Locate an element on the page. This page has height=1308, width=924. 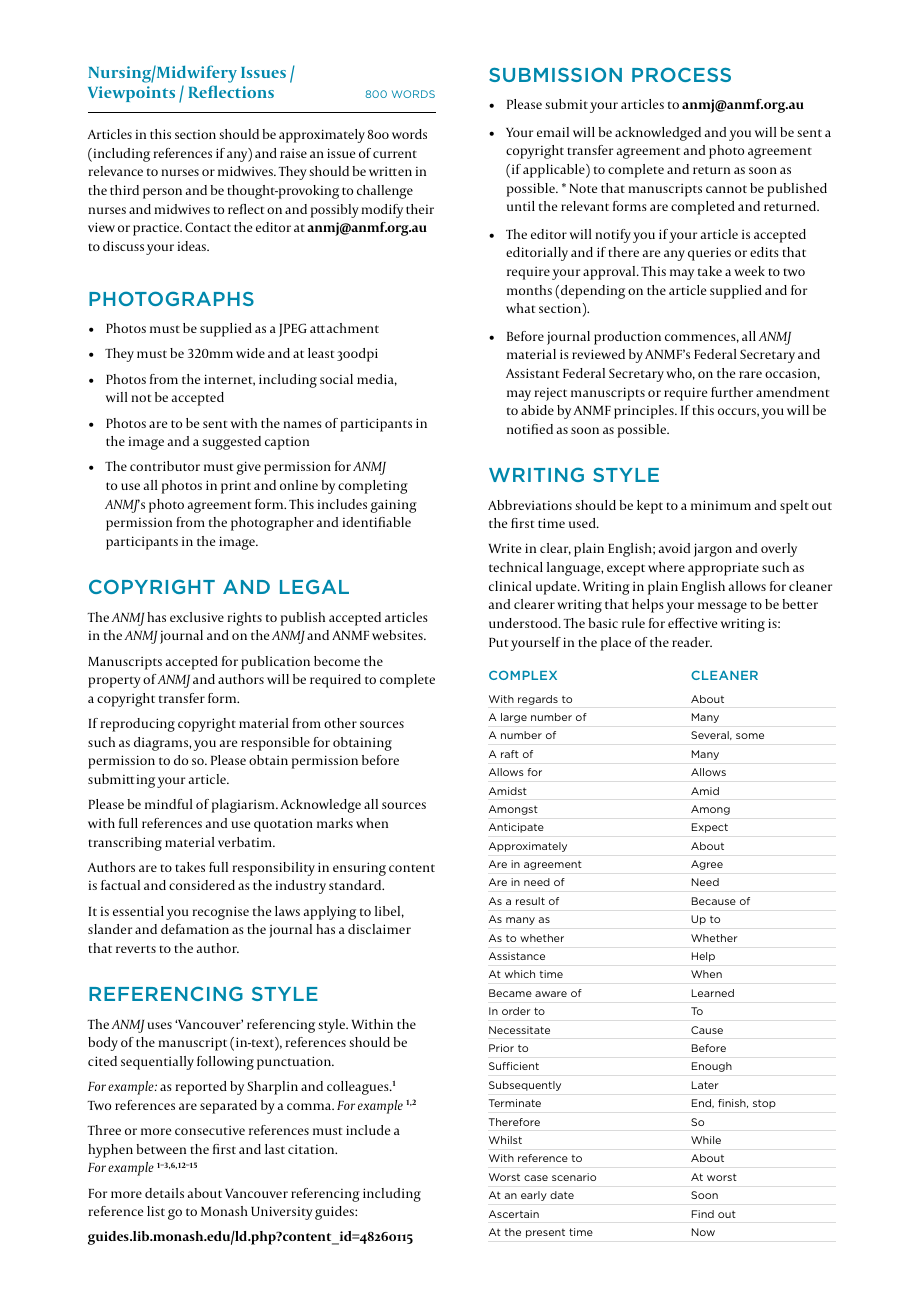
Whilst is located at coordinates (505, 1140).
